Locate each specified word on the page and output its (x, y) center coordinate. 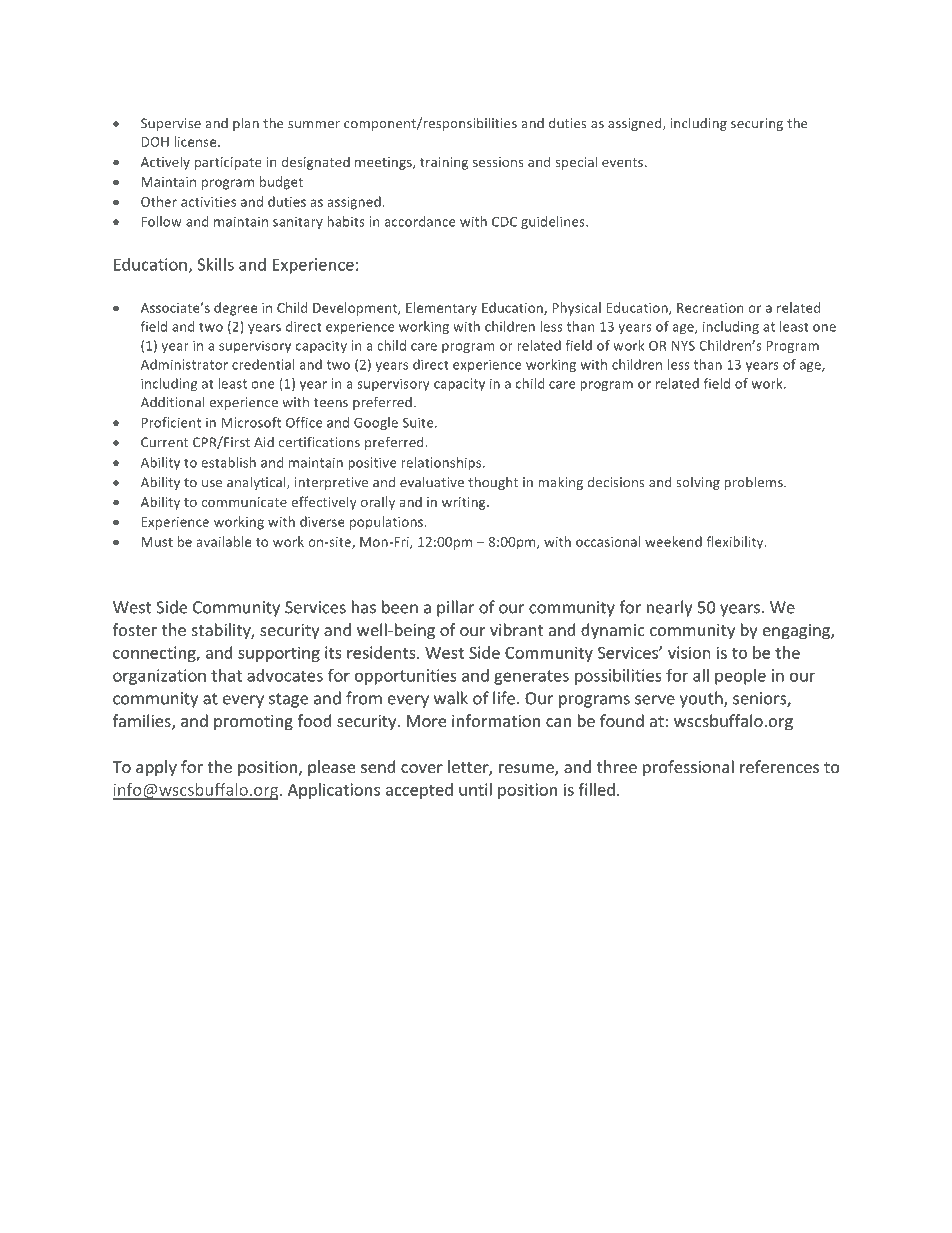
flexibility (736, 543)
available (224, 541)
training (444, 163)
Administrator (184, 364)
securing (757, 124)
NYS (683, 345)
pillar (455, 608)
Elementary (441, 309)
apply (156, 768)
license (196, 141)
